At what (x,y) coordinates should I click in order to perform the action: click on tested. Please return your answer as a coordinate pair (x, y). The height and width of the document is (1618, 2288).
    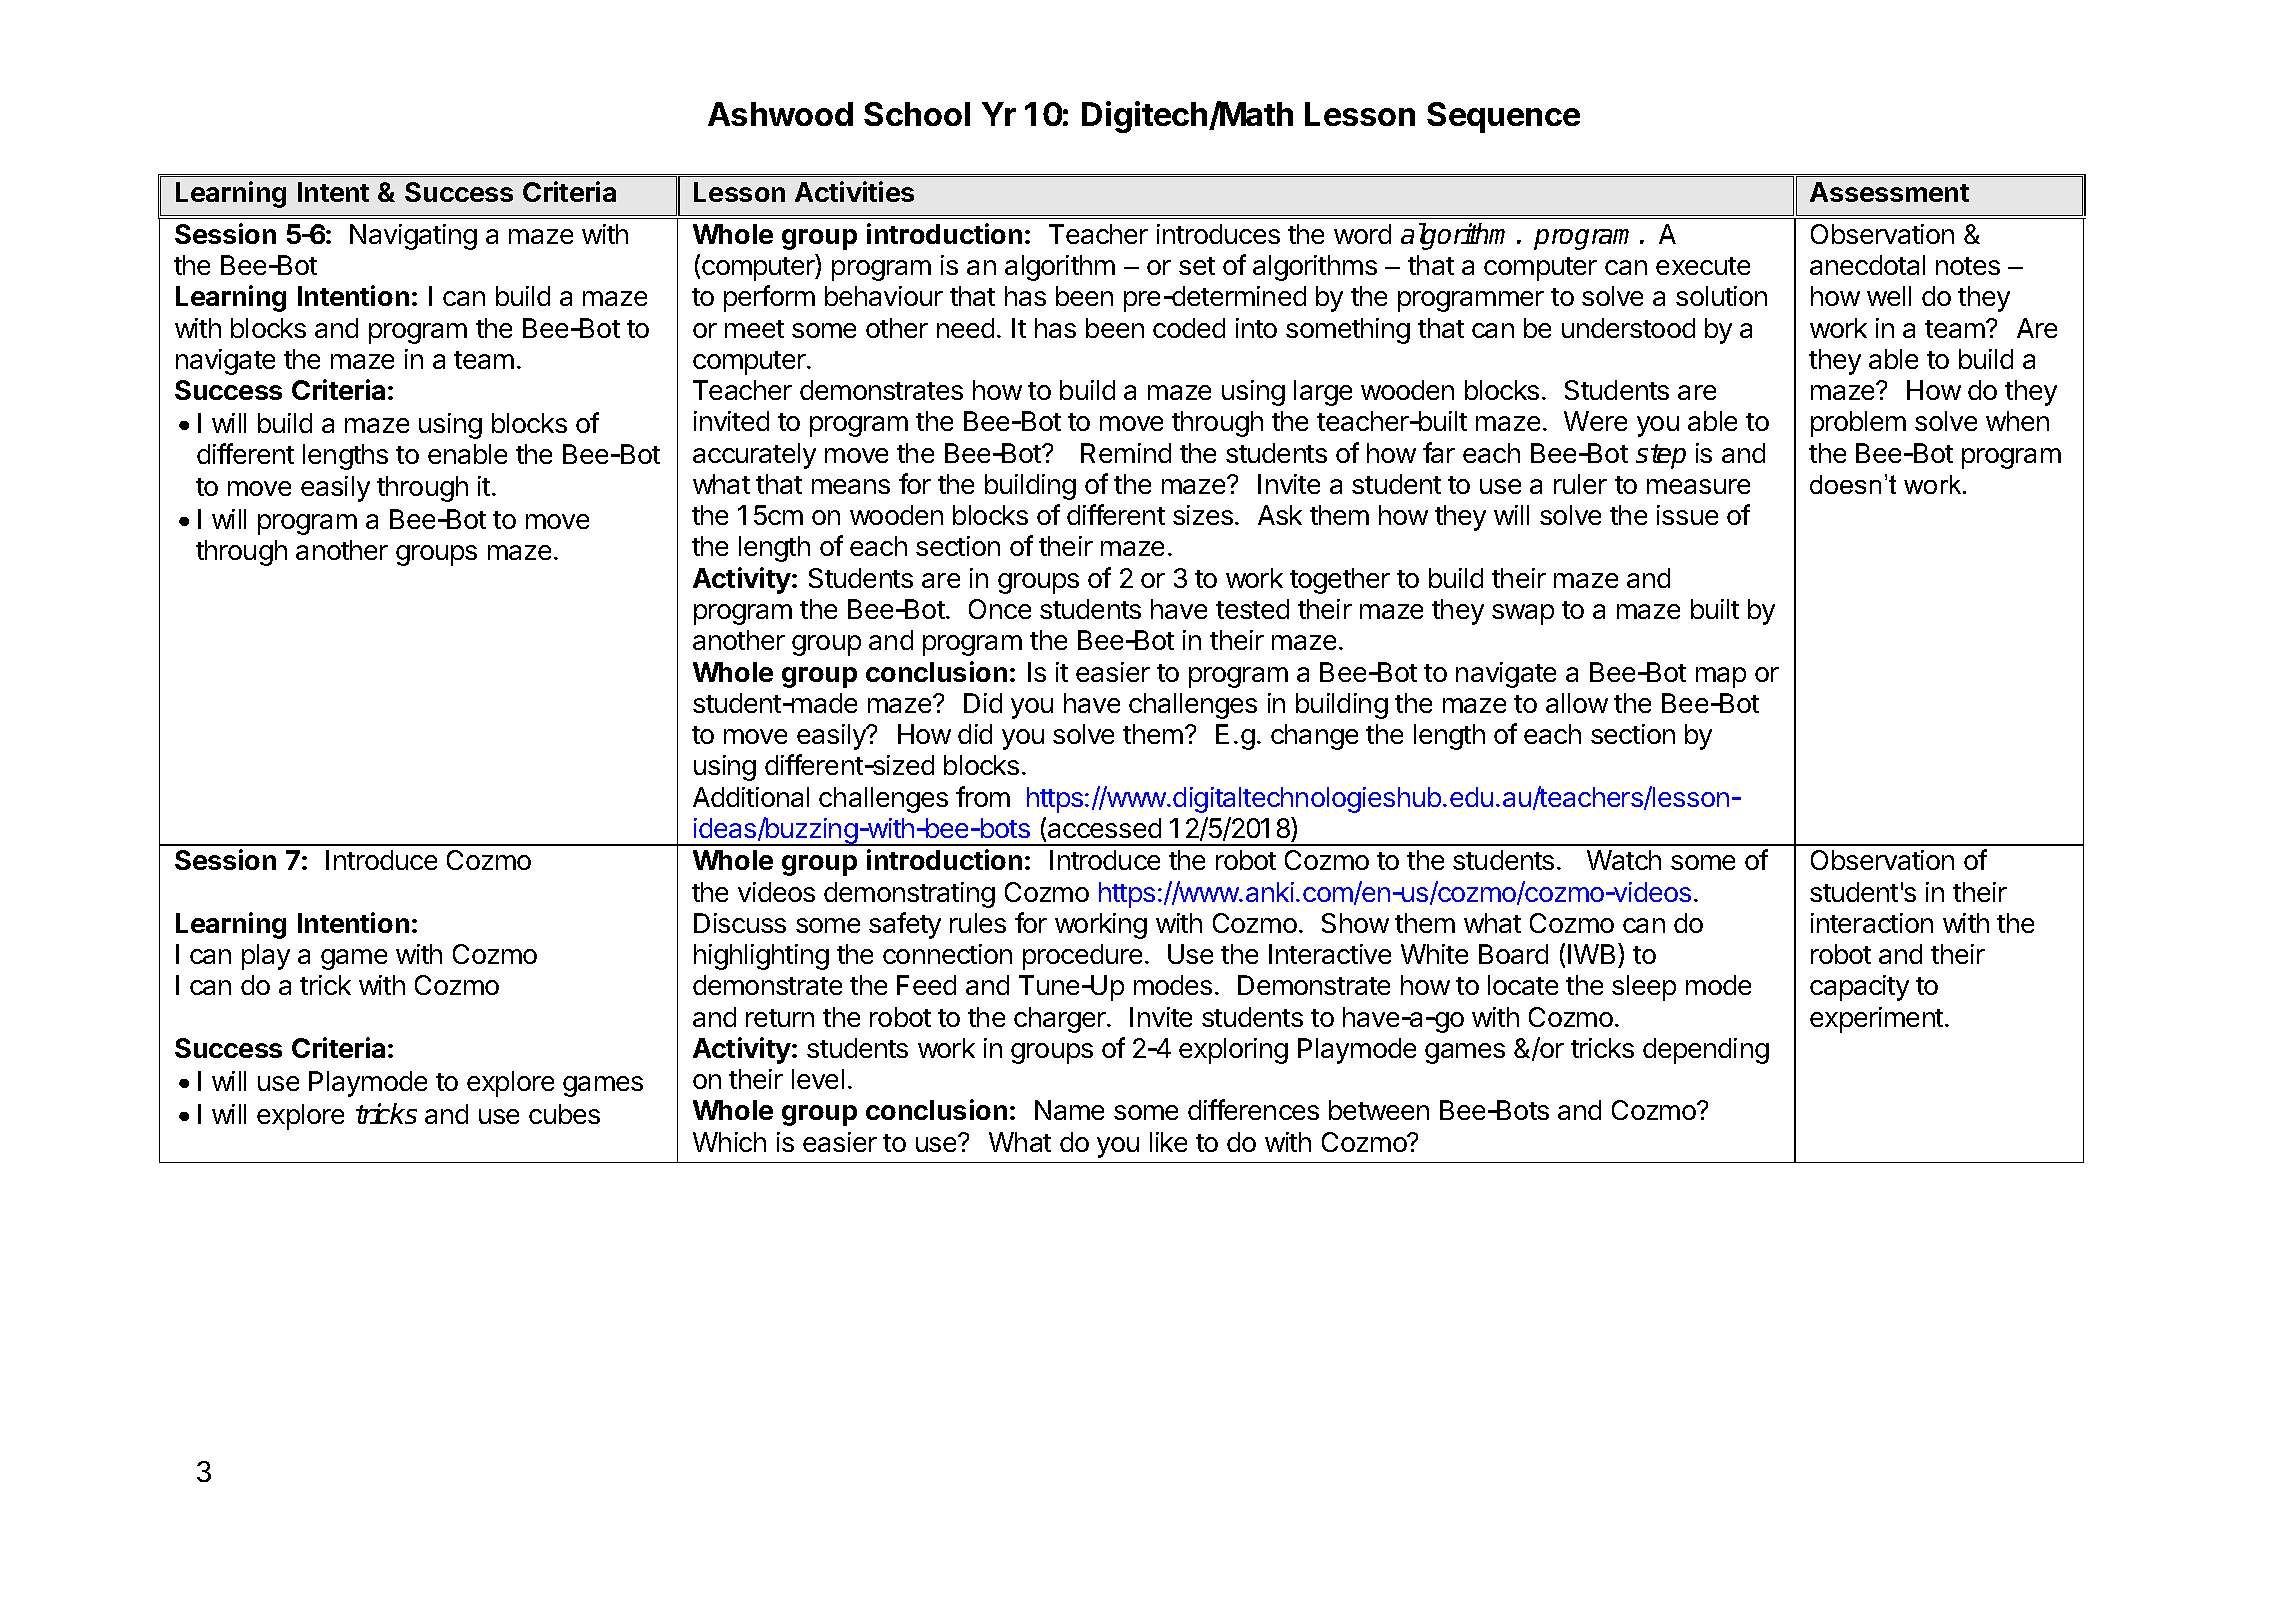
    Looking at the image, I should click on (1252, 609).
